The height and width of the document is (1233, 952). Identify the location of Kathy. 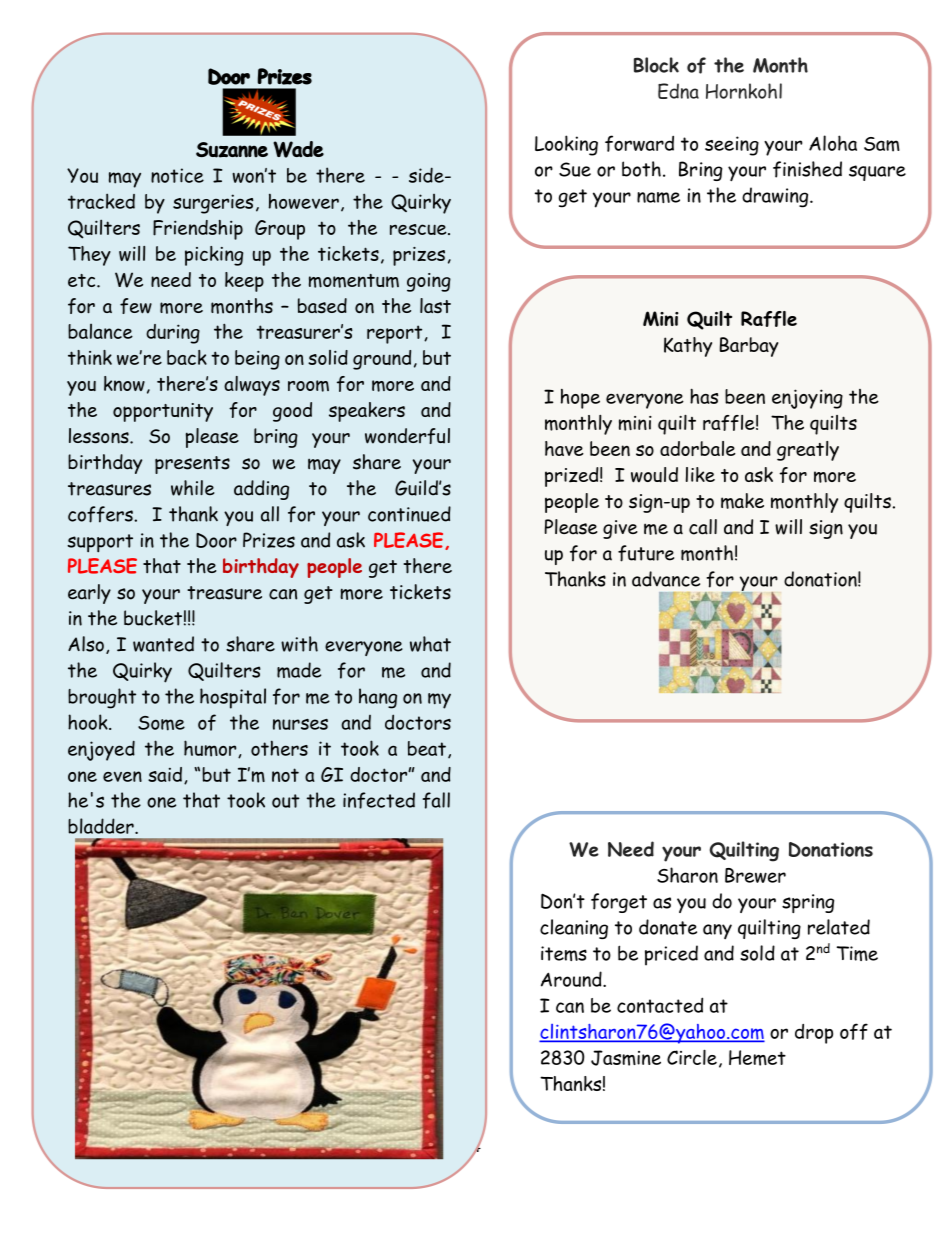
(688, 347).
